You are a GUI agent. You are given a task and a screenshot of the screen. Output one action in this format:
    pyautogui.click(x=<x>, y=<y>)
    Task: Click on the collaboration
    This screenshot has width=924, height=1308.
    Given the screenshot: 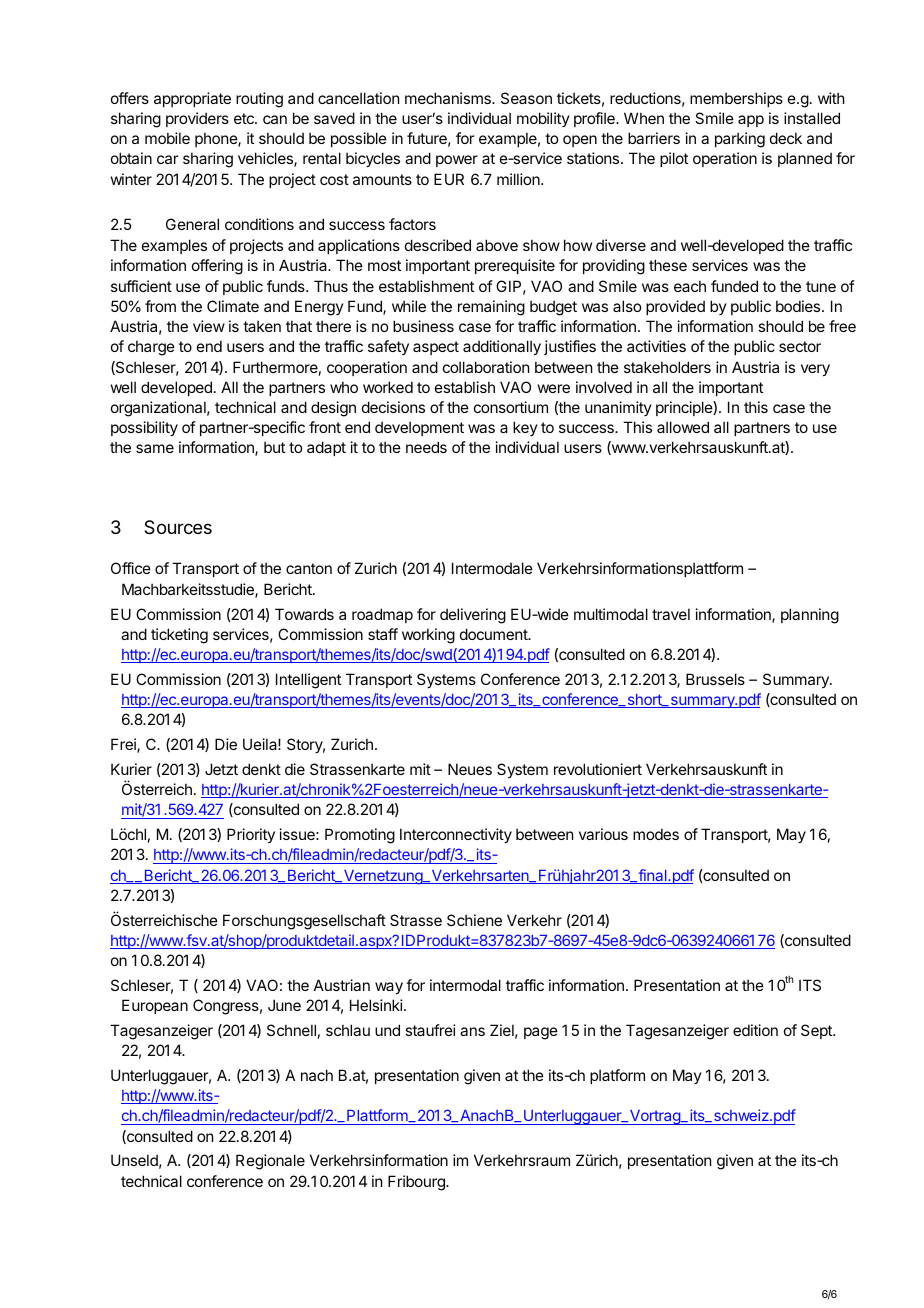 What is the action you would take?
    pyautogui.click(x=486, y=367)
